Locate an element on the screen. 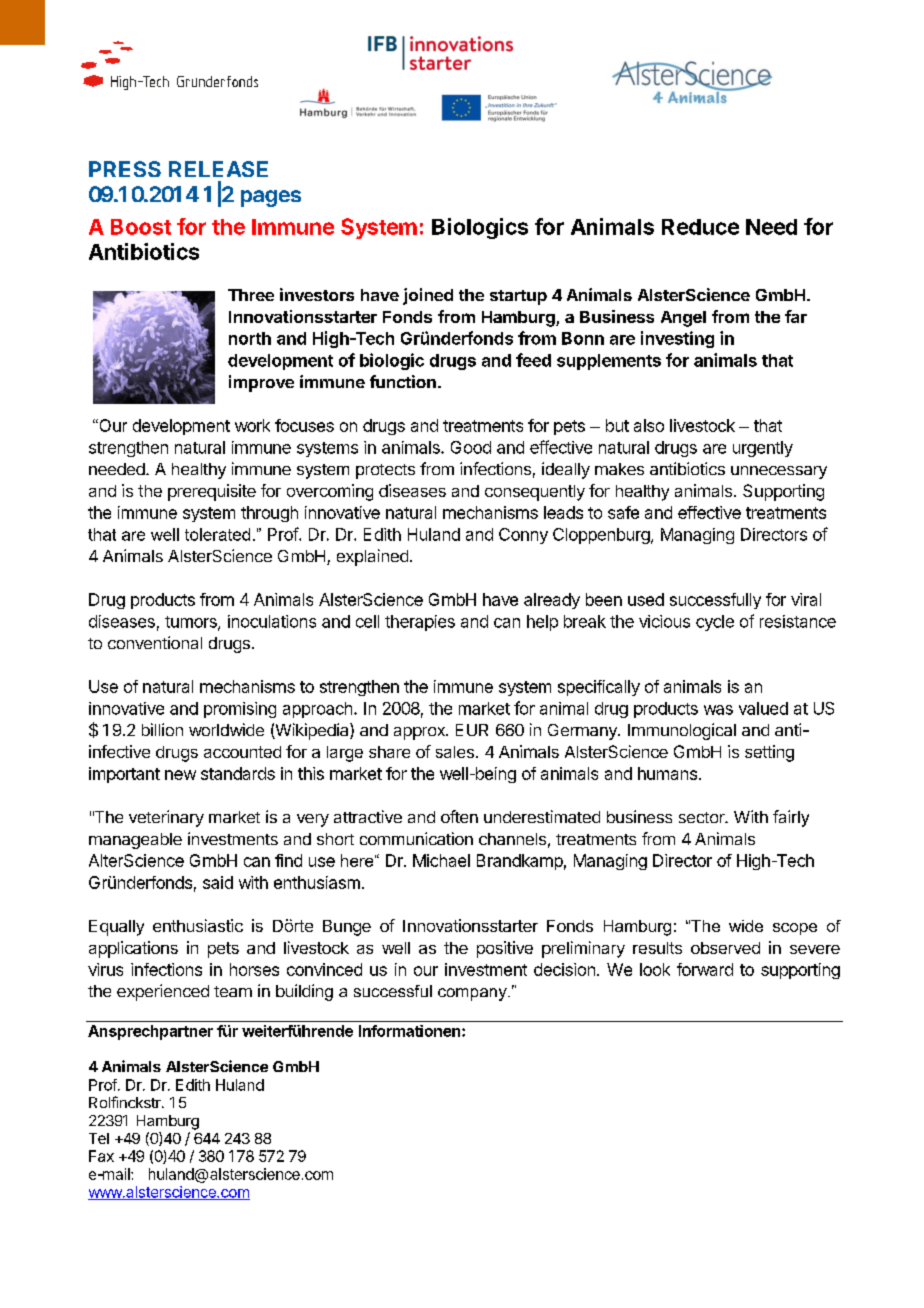 This screenshot has height=1308, width=924. conventional is located at coordinates (155, 642).
